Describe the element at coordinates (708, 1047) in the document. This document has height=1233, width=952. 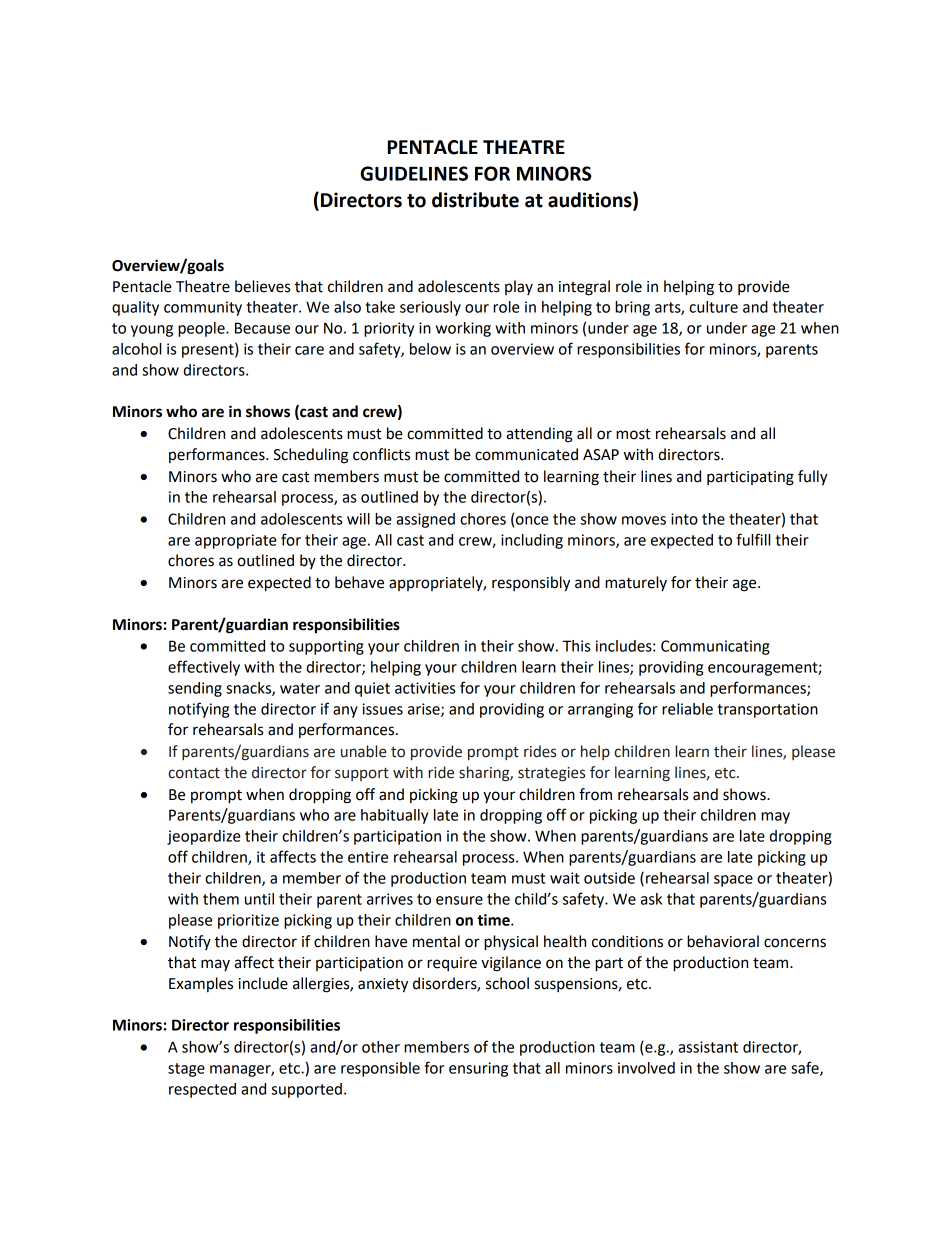
I see `assistant` at that location.
